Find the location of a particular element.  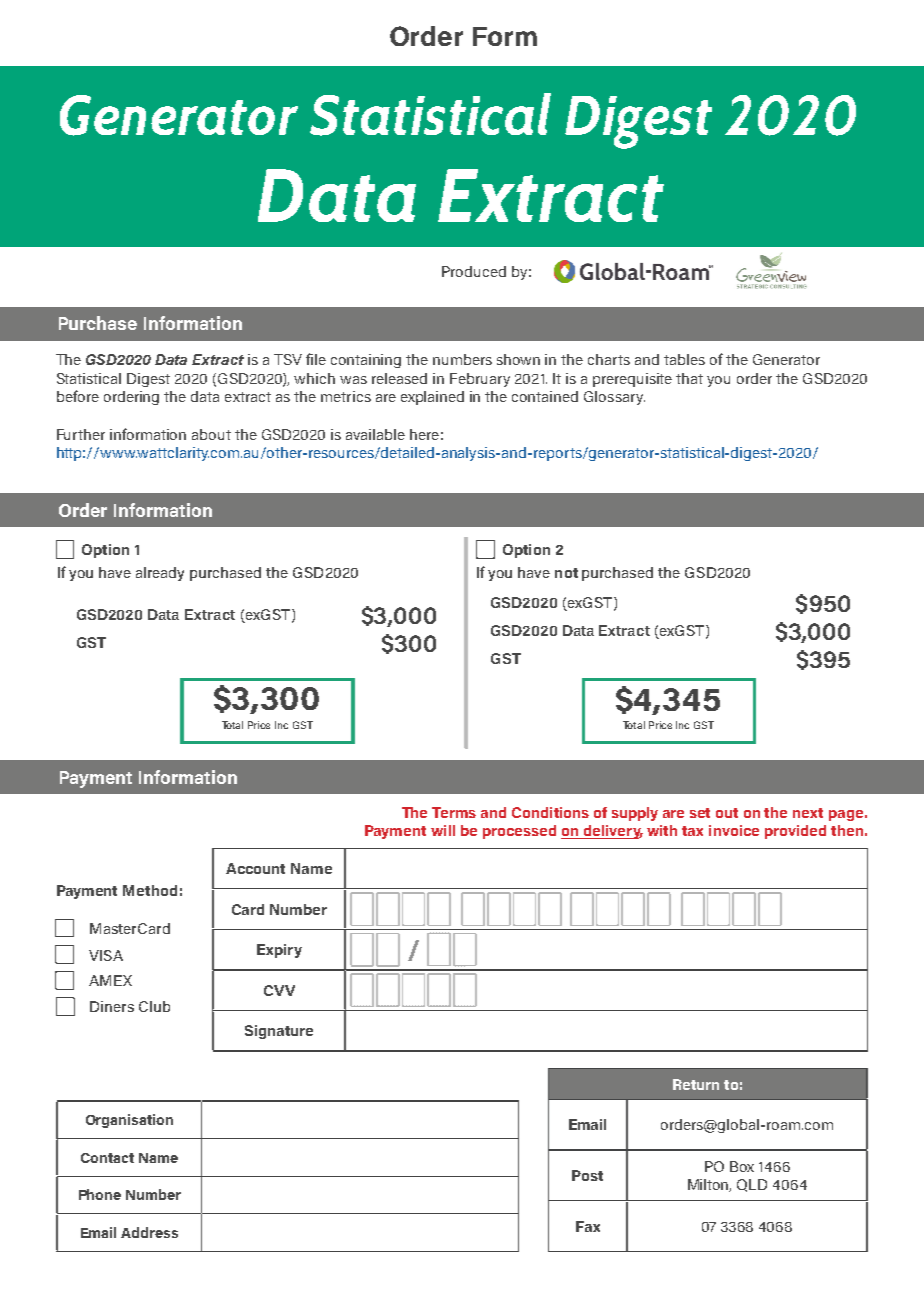

QLD is located at coordinates (752, 1185).
